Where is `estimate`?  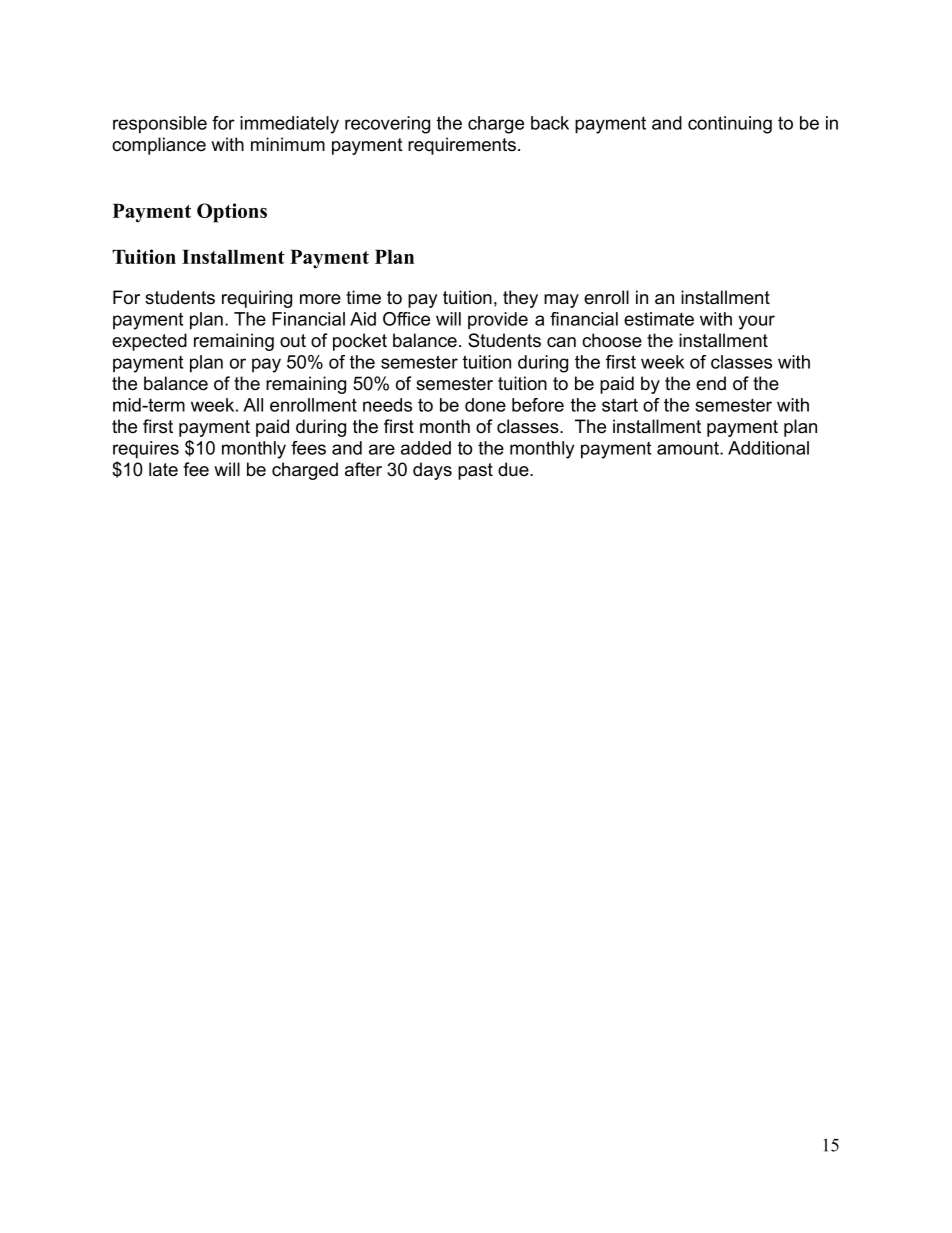
estimate is located at coordinates (659, 319).
